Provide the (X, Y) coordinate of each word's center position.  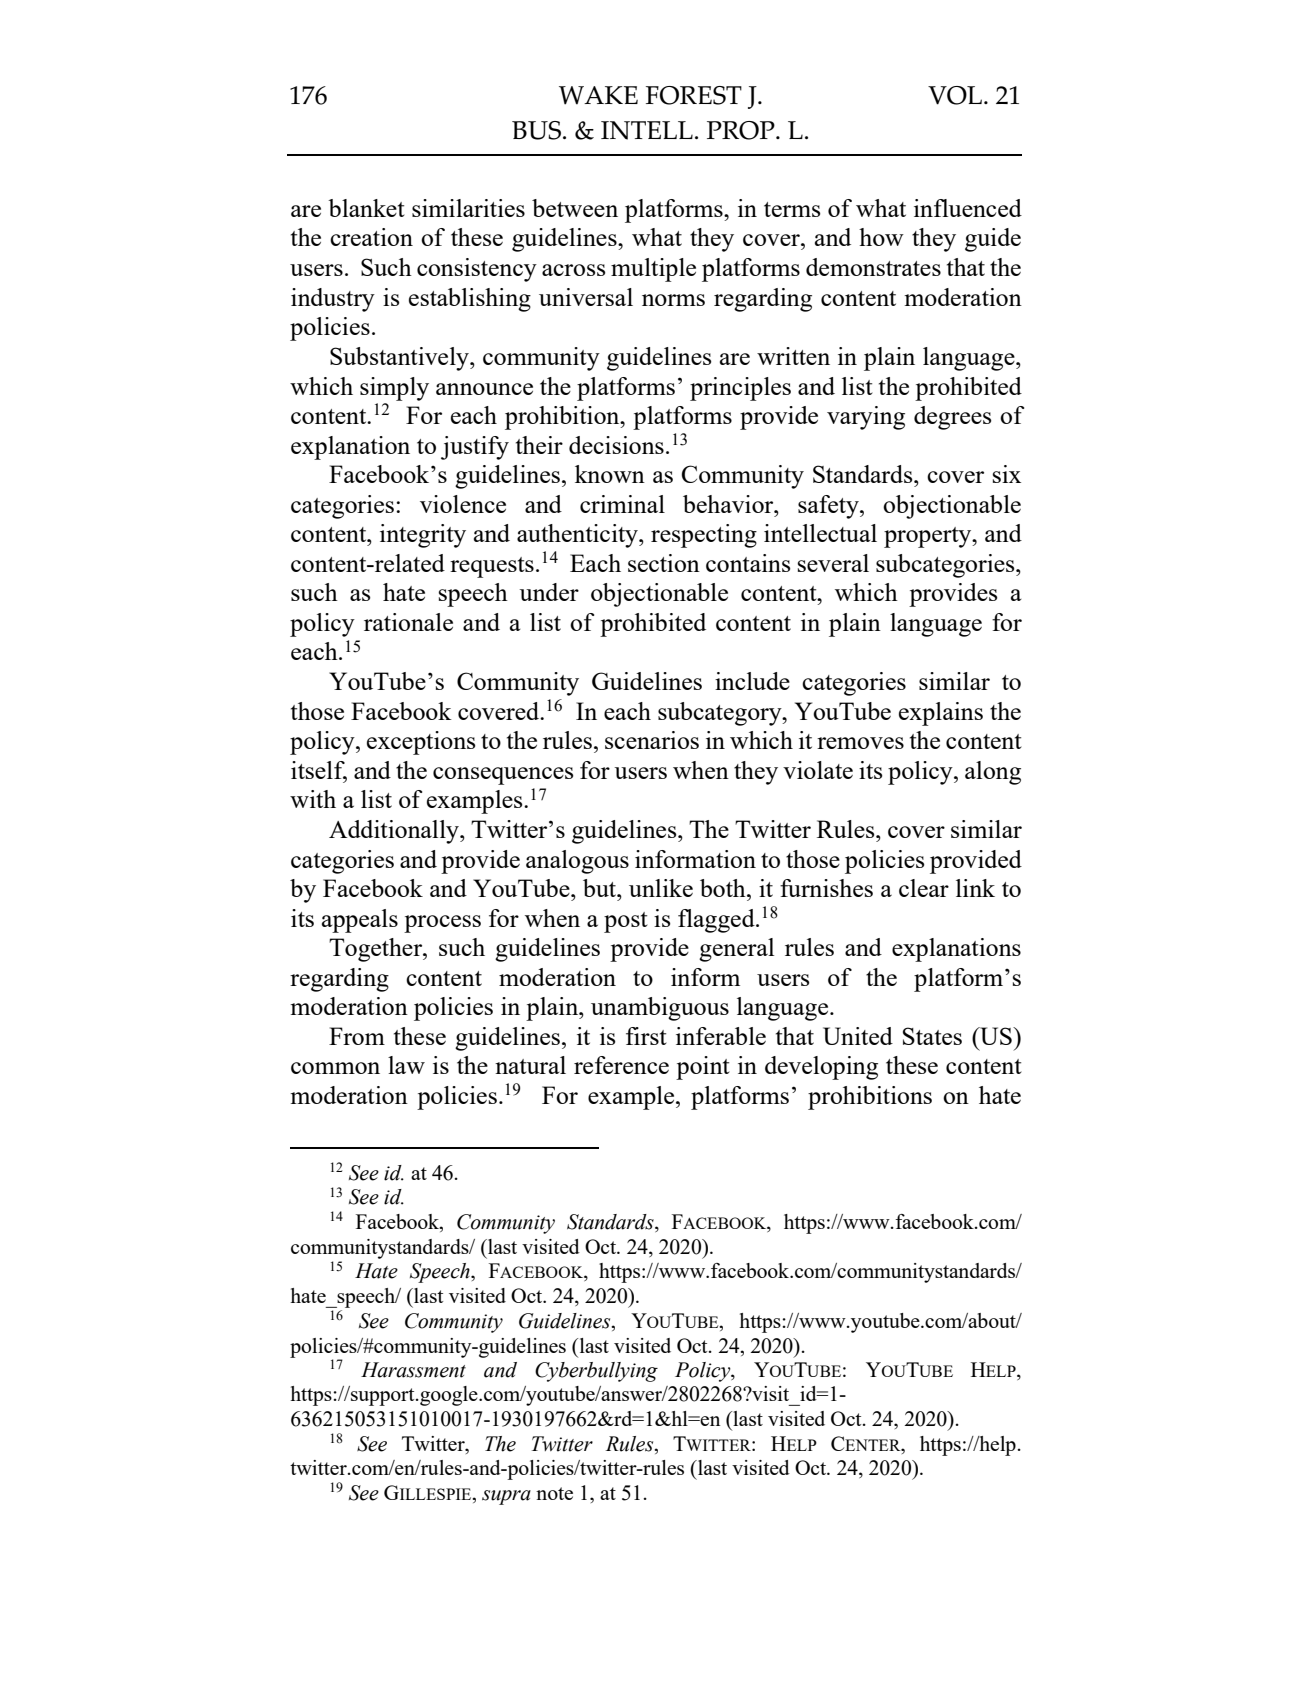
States (932, 1036)
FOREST (694, 95)
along (993, 773)
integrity (423, 536)
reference (621, 1065)
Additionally (395, 832)
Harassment (413, 1370)
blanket (366, 208)
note (554, 1493)
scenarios (652, 740)
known (610, 474)
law (406, 1065)
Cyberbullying (596, 1372)
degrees (952, 418)
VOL (955, 95)
